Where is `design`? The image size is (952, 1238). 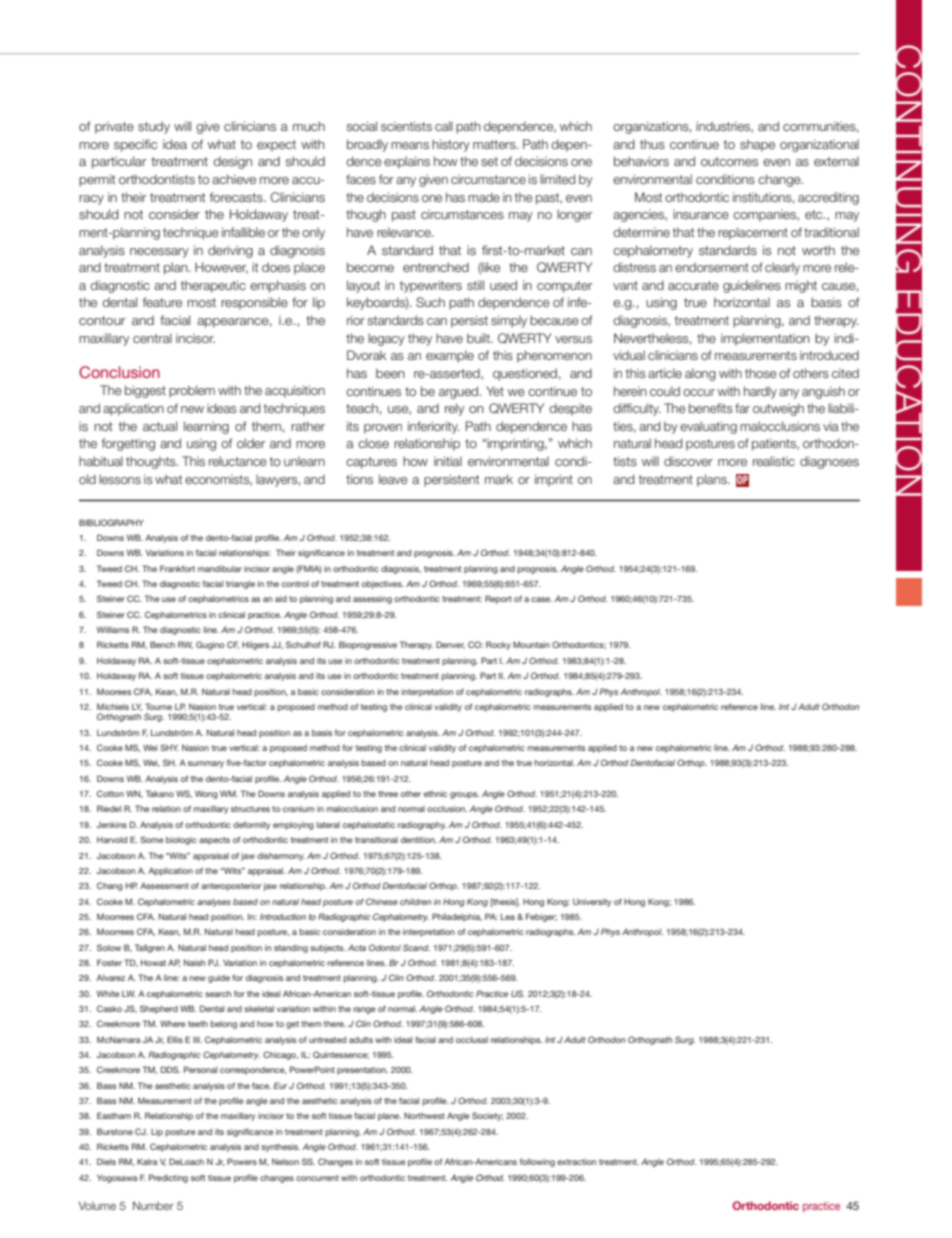
design is located at coordinates (232, 162).
